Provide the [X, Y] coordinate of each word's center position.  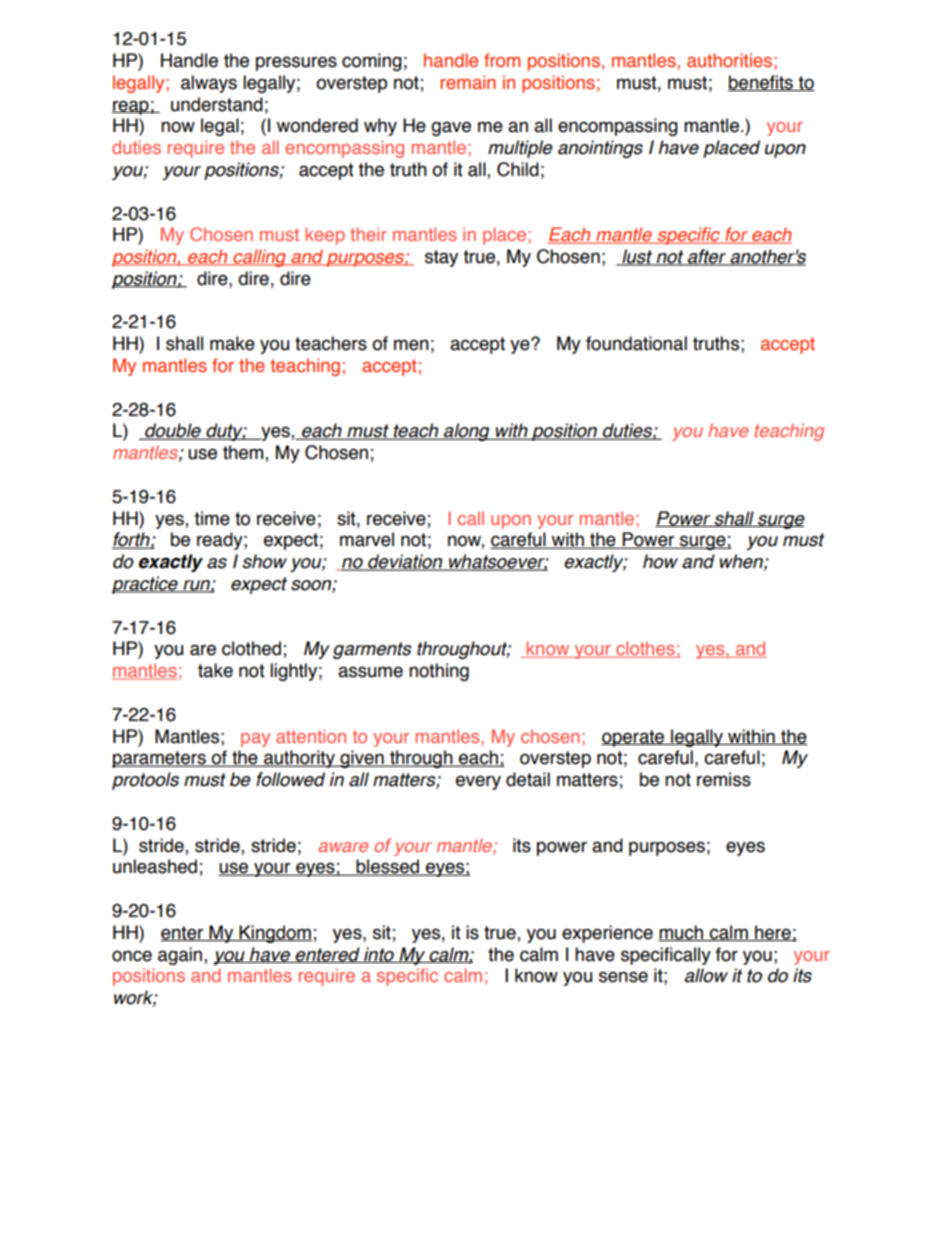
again [181, 956]
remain [468, 82]
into [379, 955]
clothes [645, 649]
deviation [405, 562]
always [209, 84]
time [212, 518]
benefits [761, 83]
